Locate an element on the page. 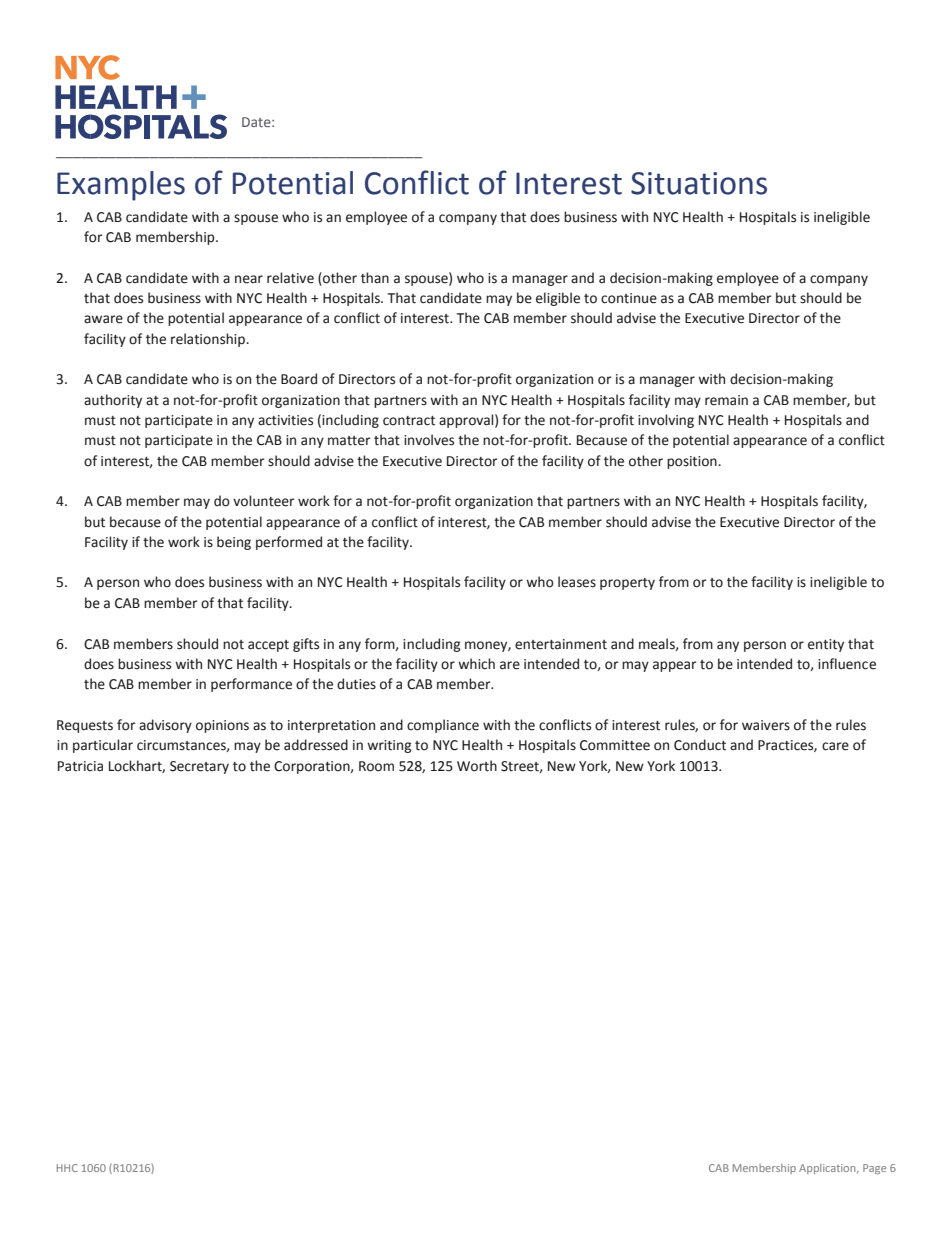 The image size is (952, 1233). involves is located at coordinates (429, 440).
